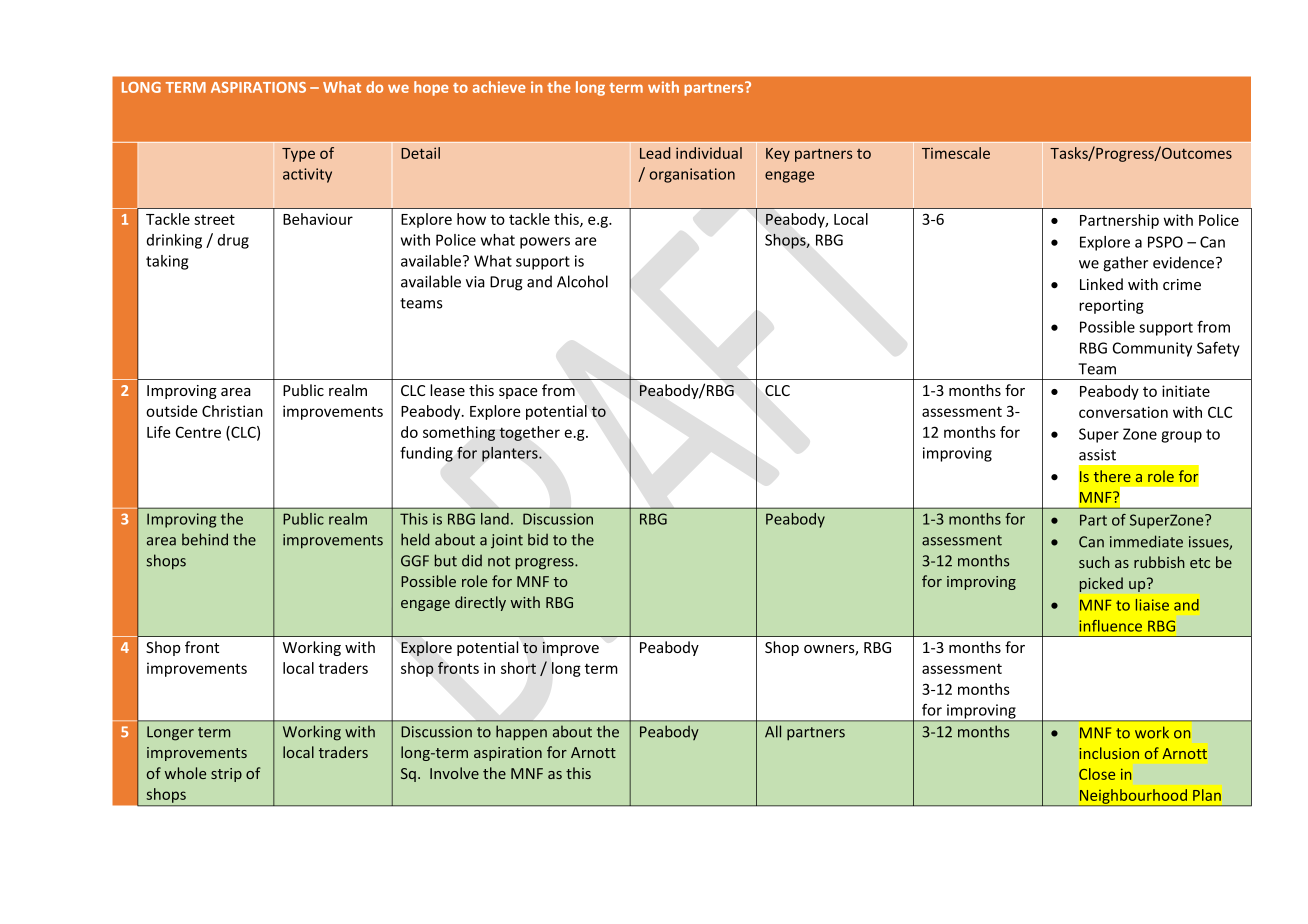 The width and height of the screenshot is (1308, 924). What do you see at coordinates (1097, 774) in the screenshot?
I see `Close` at bounding box center [1097, 774].
